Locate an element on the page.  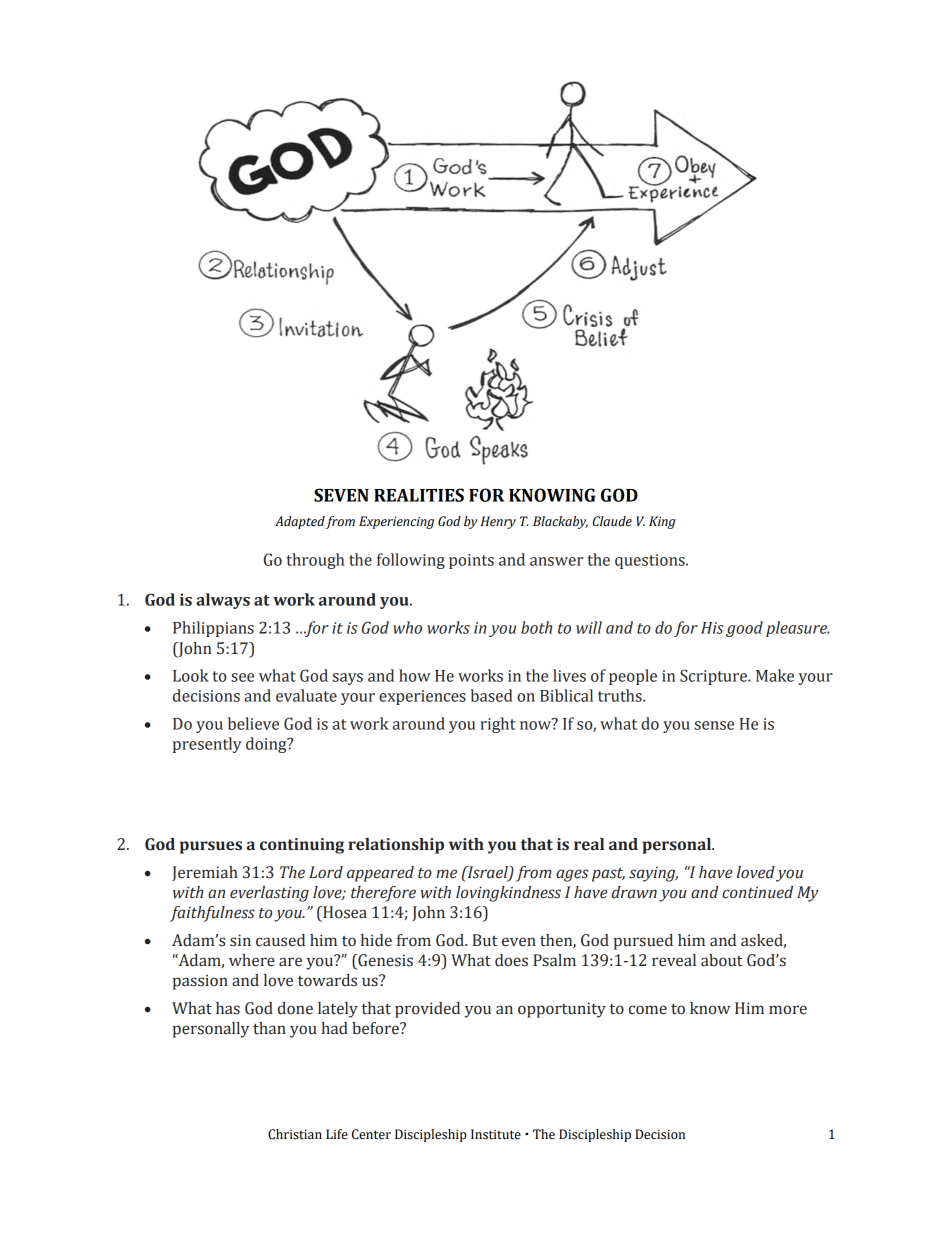
Institute is located at coordinates (496, 1134).
